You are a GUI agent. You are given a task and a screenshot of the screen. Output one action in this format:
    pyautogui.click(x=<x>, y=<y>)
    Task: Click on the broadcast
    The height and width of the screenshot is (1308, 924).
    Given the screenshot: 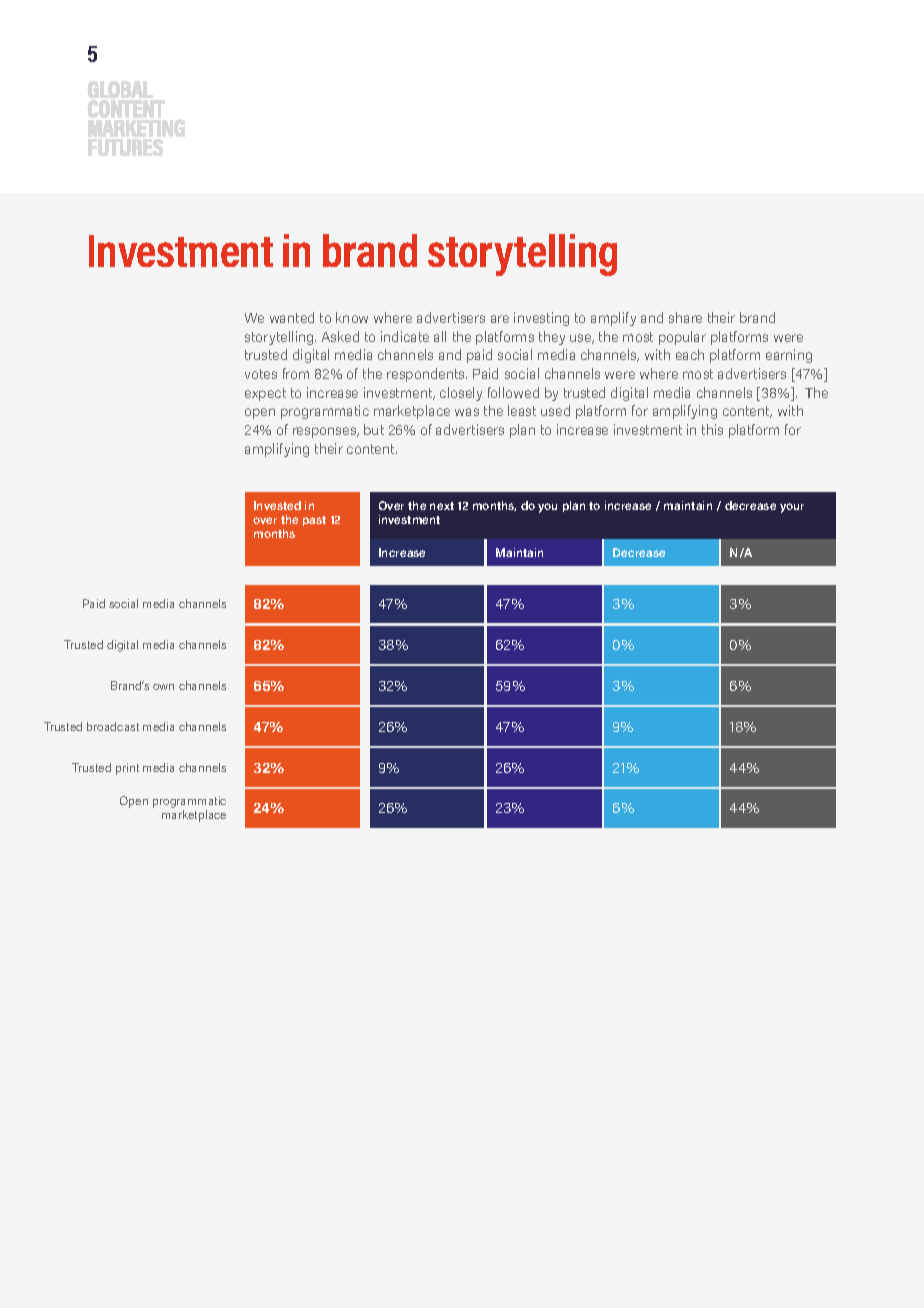 What is the action you would take?
    pyautogui.click(x=113, y=726)
